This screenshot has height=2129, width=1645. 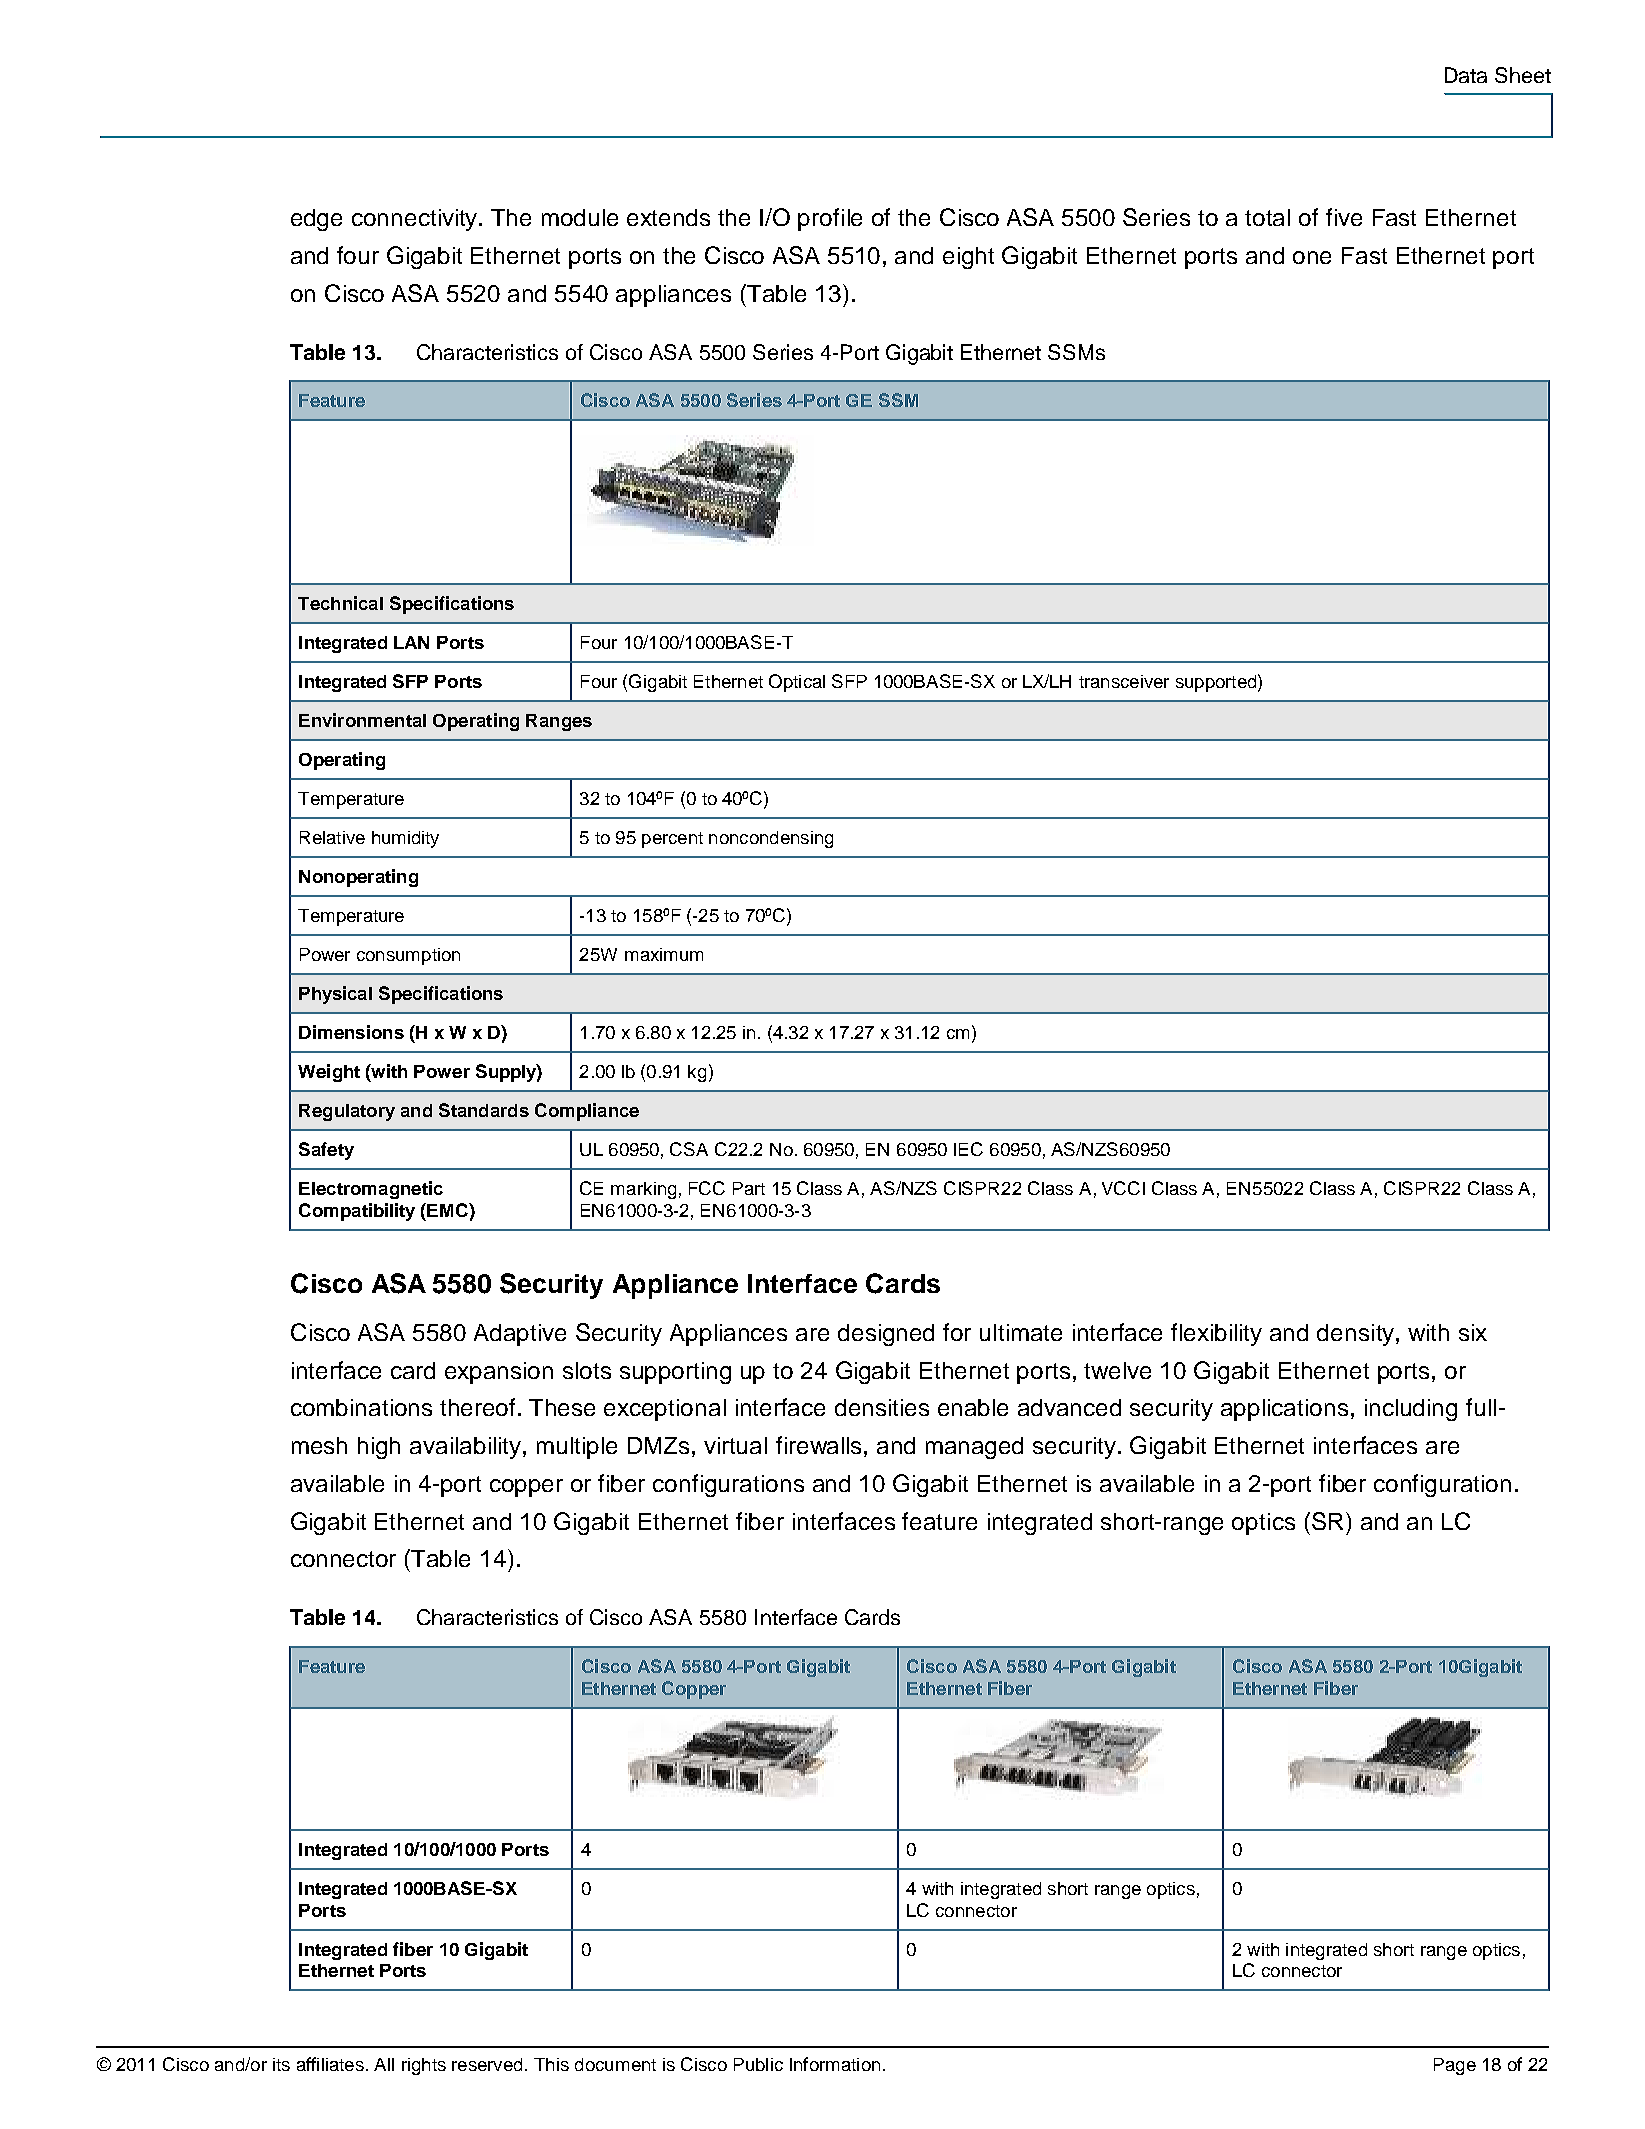 I want to click on Information, so click(x=835, y=2064).
